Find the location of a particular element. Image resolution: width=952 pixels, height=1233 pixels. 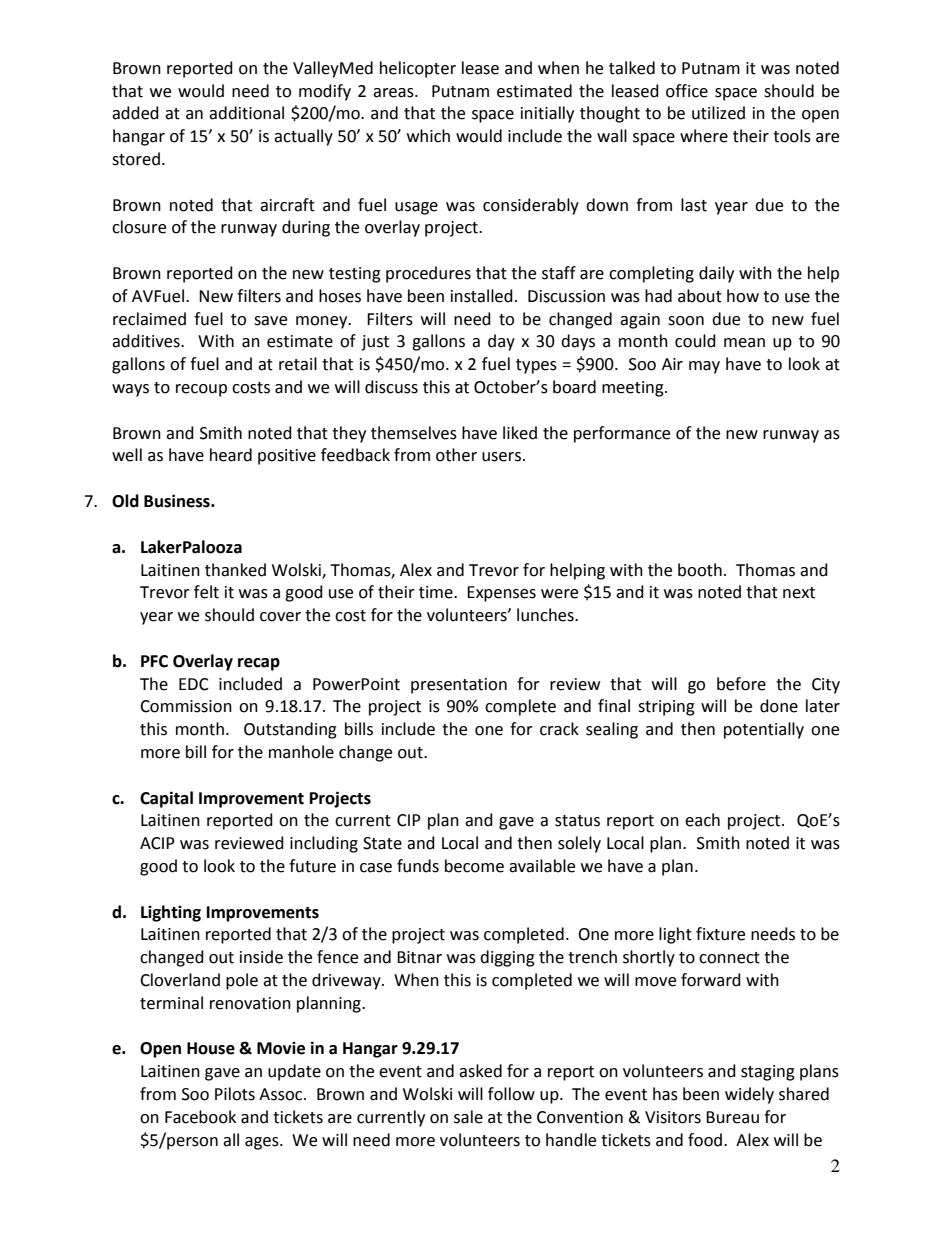

types is located at coordinates (536, 366).
